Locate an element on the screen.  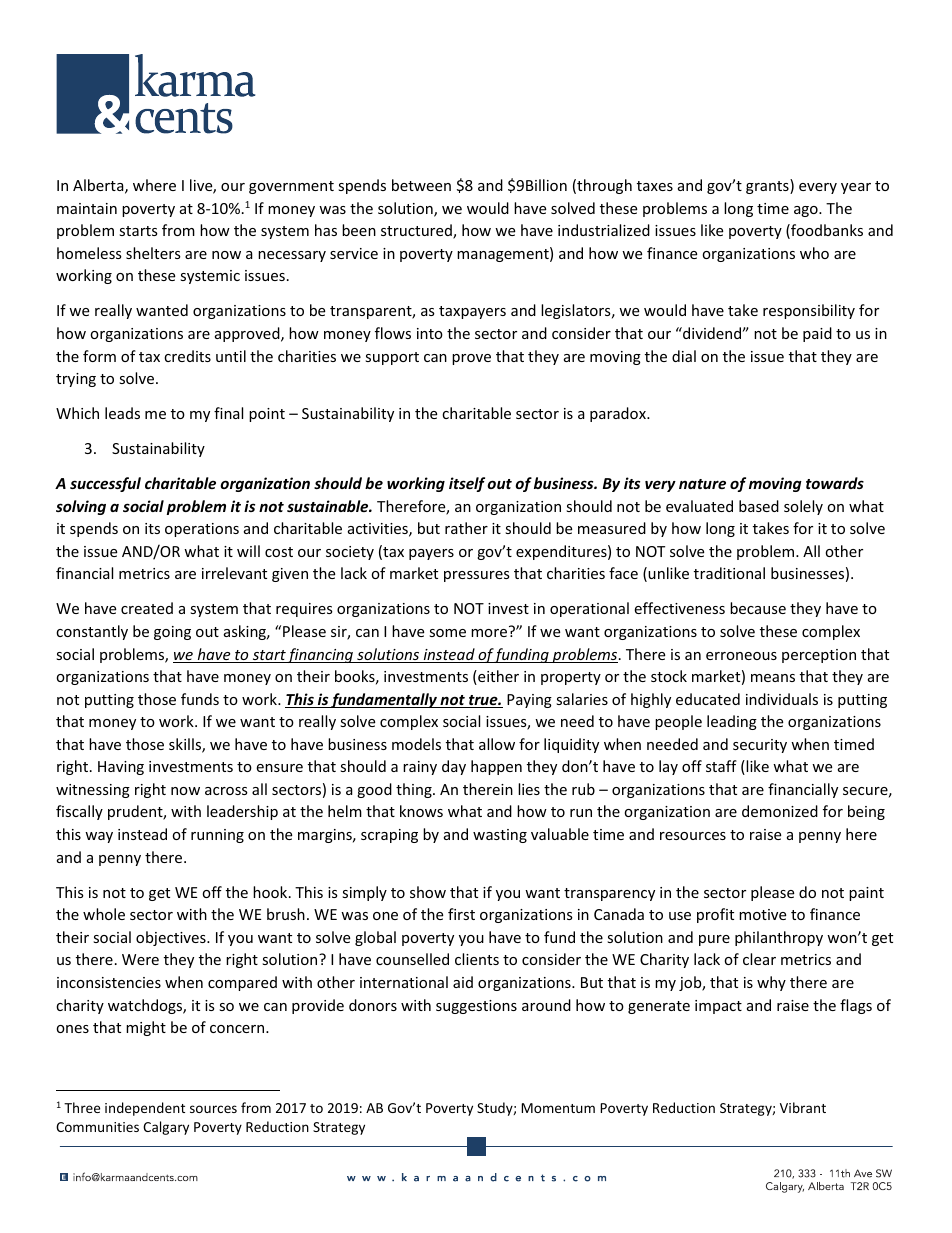
across is located at coordinates (226, 791).
